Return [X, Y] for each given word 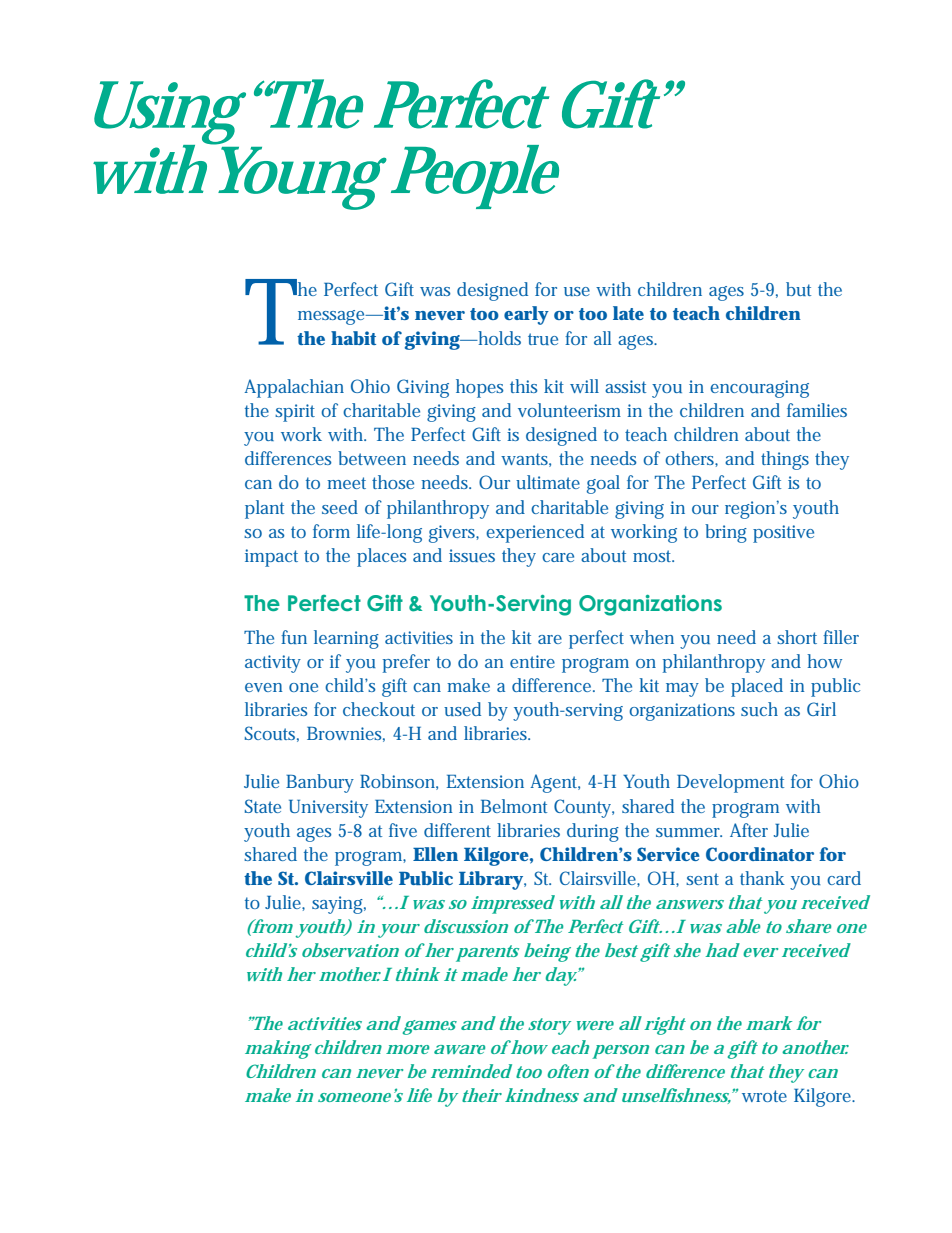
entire [532, 661]
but [798, 289]
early [526, 315]
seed [340, 507]
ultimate [548, 482]
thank [762, 878]
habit [353, 338]
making [278, 1049]
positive [783, 534]
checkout [379, 709]
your [398, 931]
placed [757, 687]
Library [491, 880]
